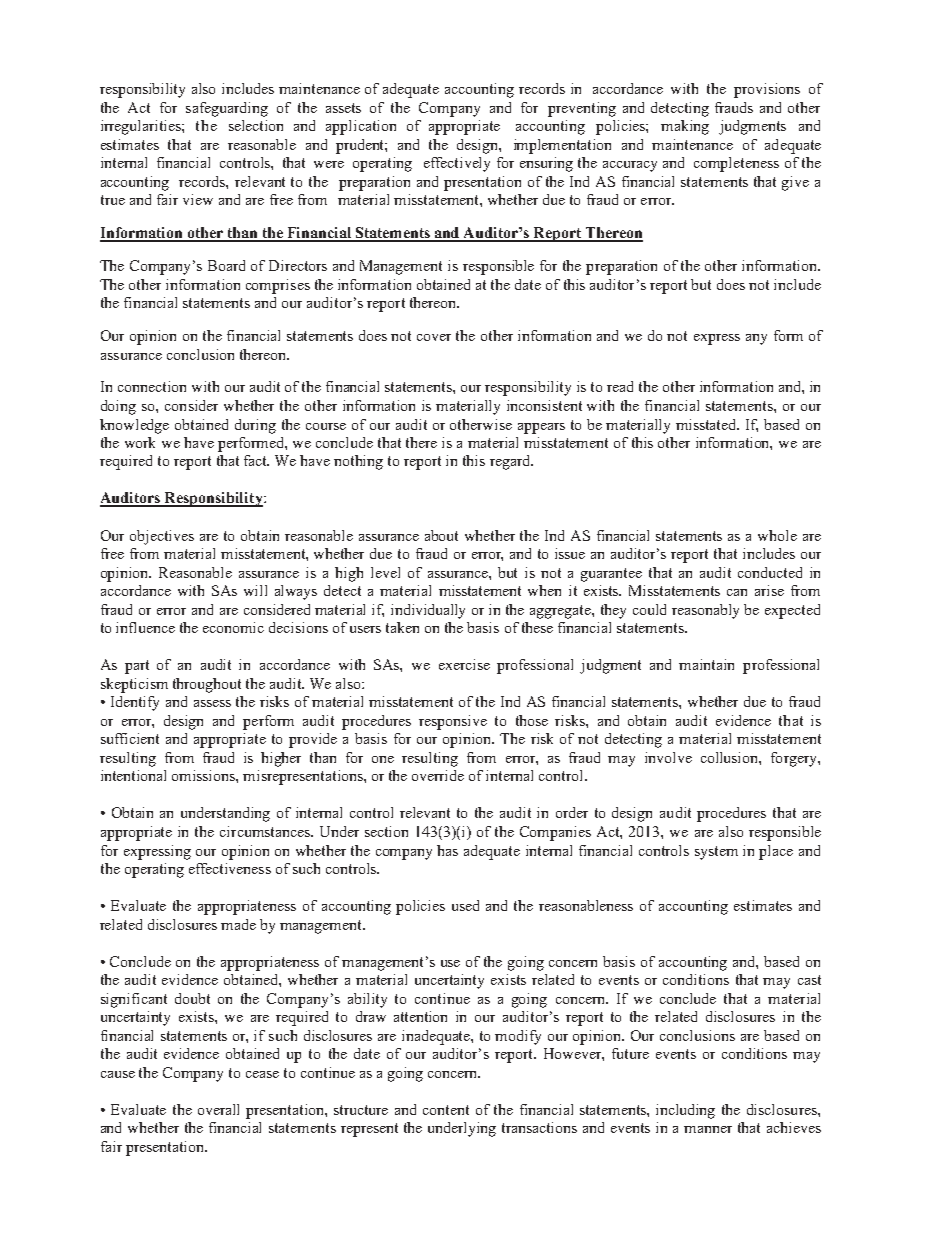 This screenshot has width=952, height=1233. Describe the element at coordinates (218, 1109) in the screenshot. I see `overall` at that location.
